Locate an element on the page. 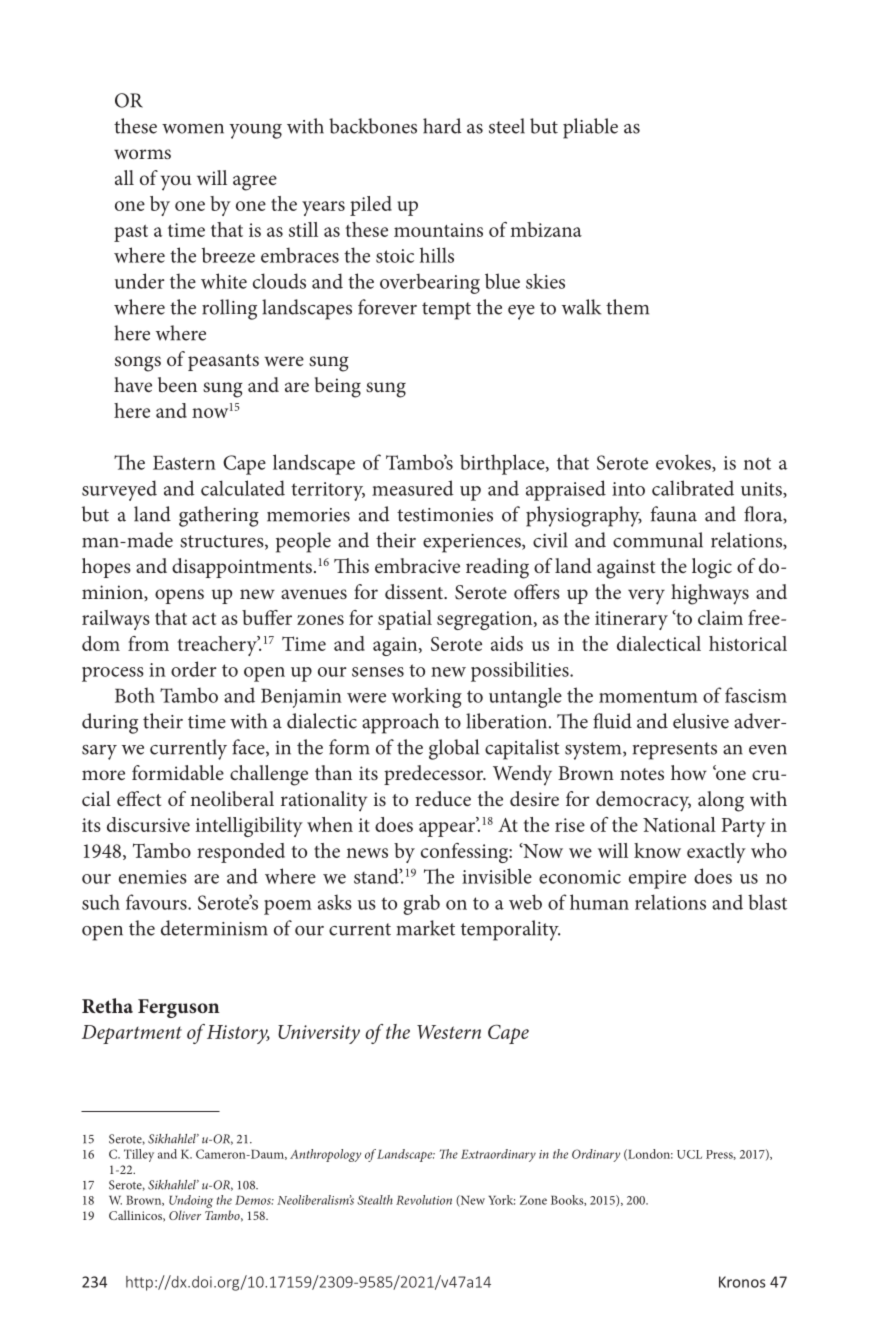 Image resolution: width=896 pixels, height=1331 pixels. women is located at coordinates (193, 129).
